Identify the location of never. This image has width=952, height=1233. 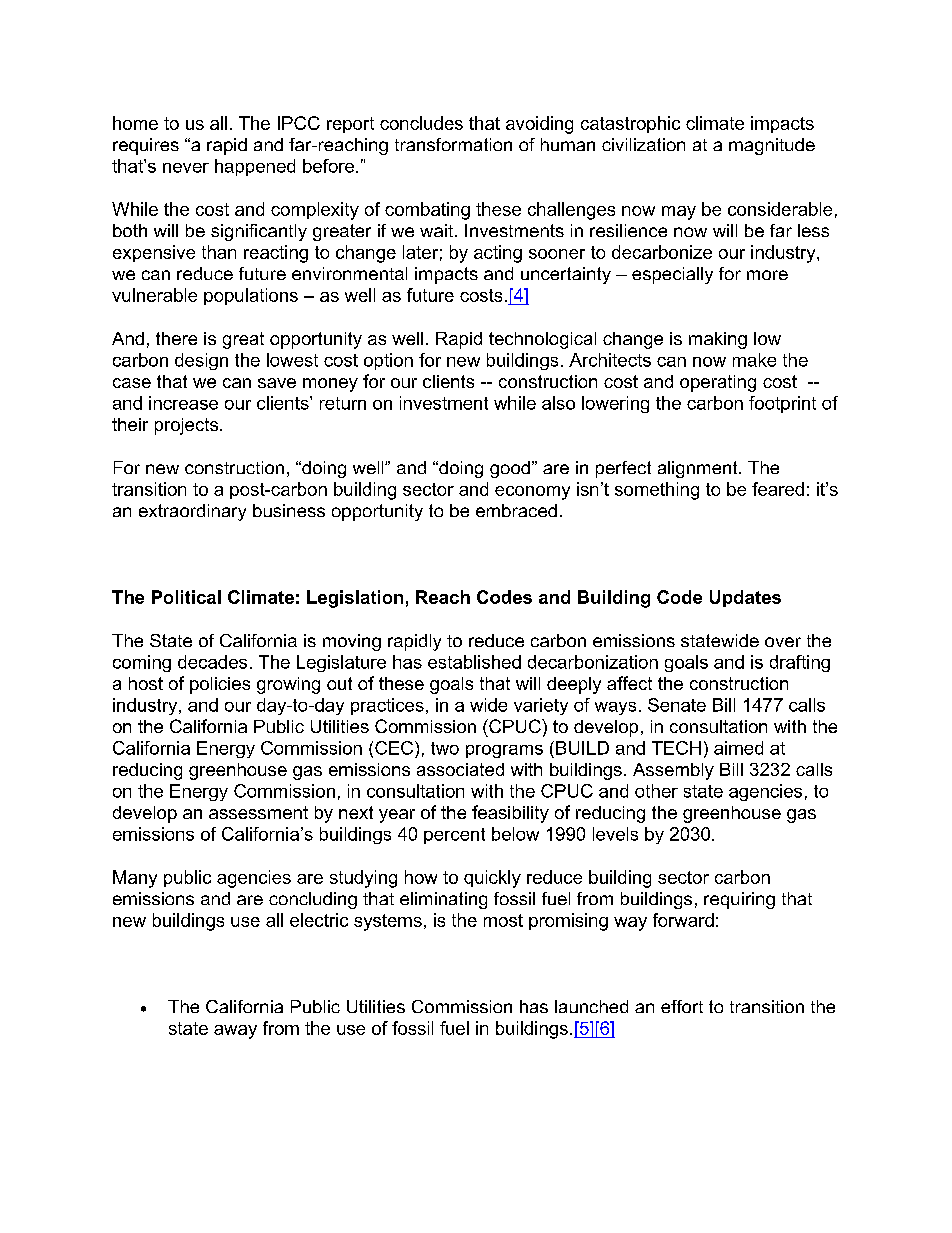
(186, 168).
